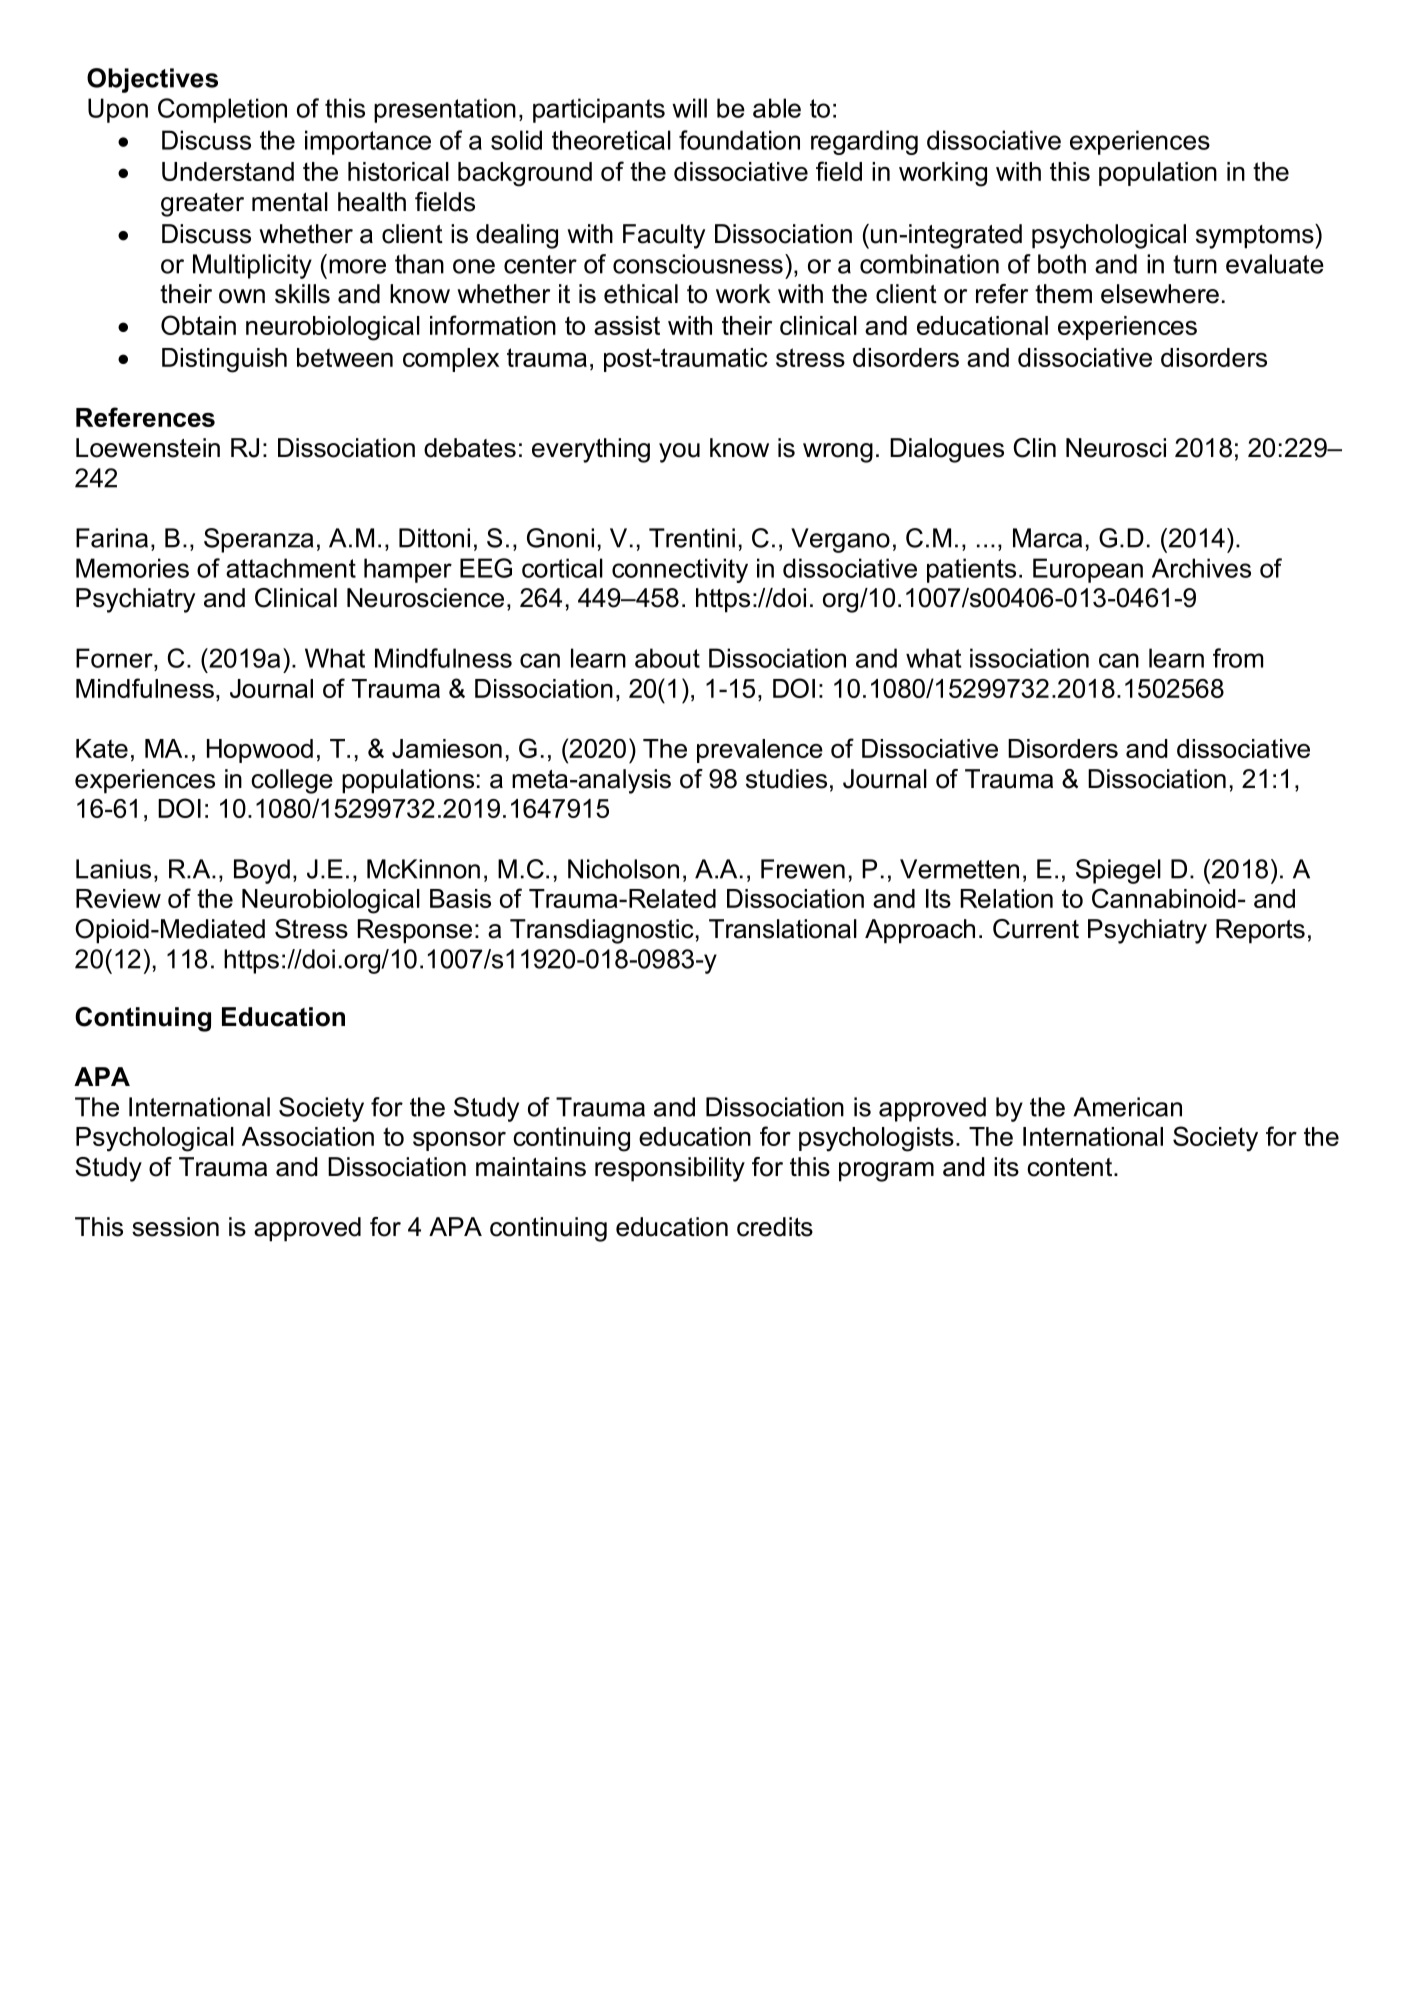 This screenshot has height=2002, width=1415. I want to click on assist, so click(627, 325).
